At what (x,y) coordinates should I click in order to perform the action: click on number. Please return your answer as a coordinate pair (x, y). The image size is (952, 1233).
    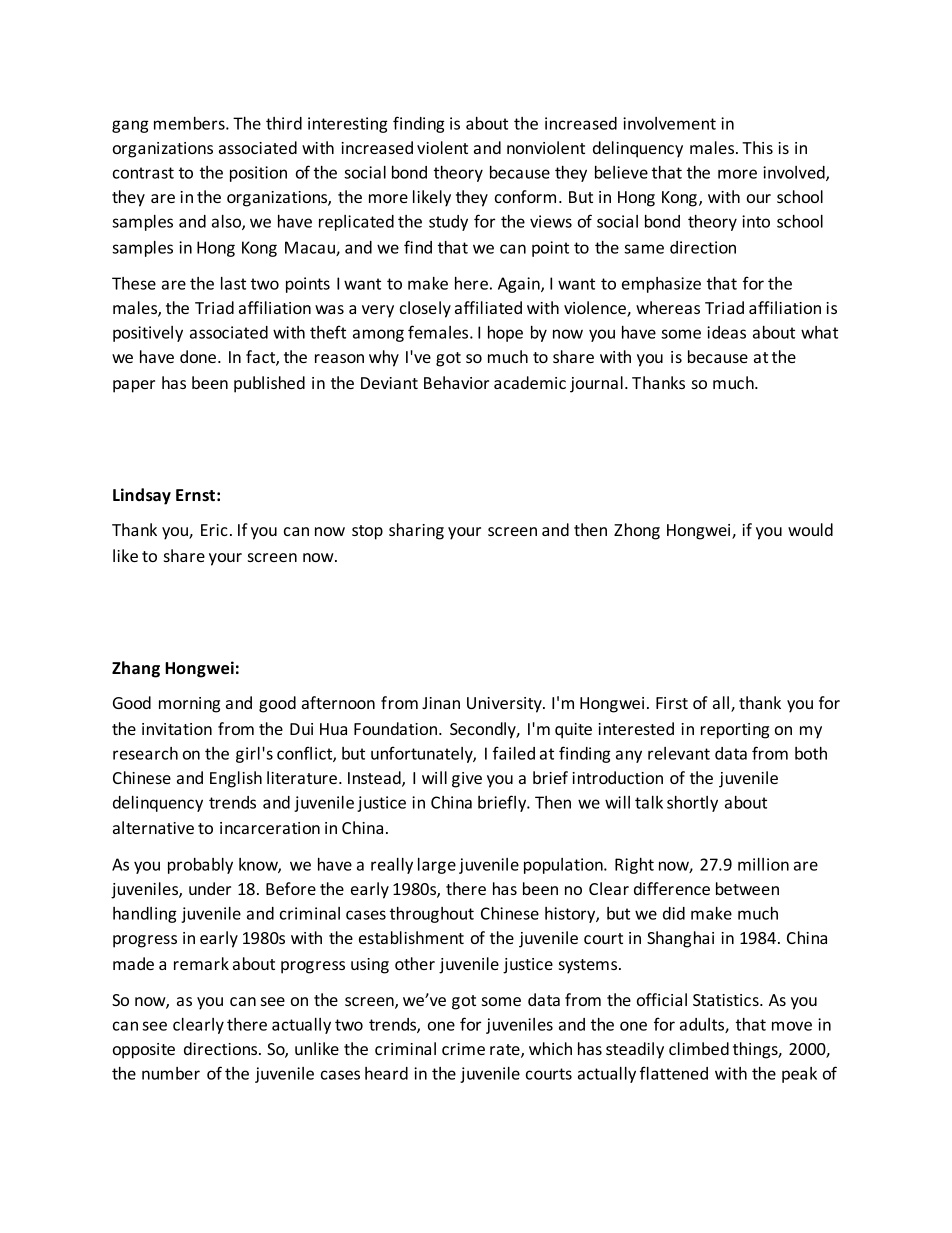
    Looking at the image, I should click on (171, 1073).
